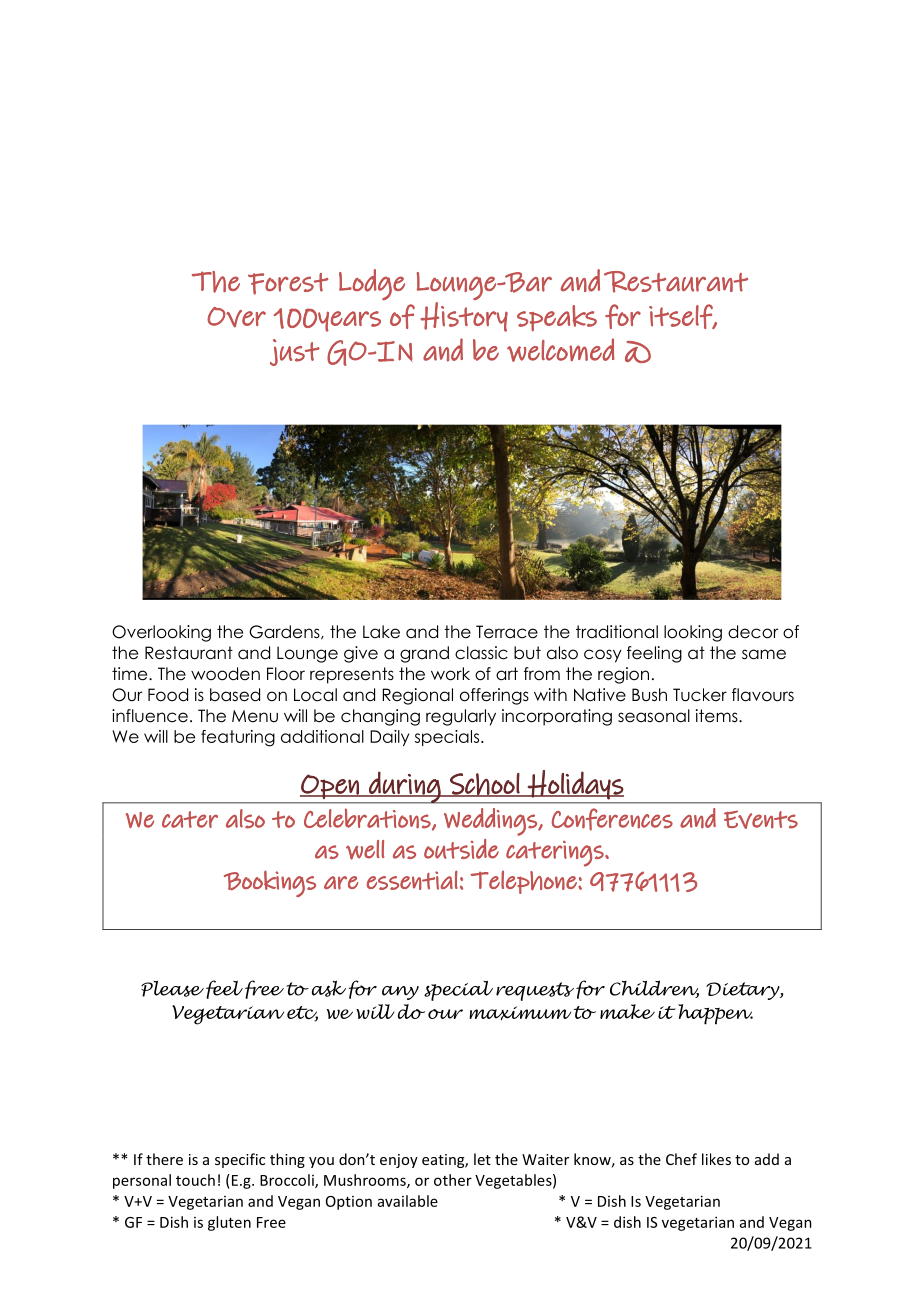 Image resolution: width=924 pixels, height=1308 pixels. I want to click on decor, so click(753, 632).
